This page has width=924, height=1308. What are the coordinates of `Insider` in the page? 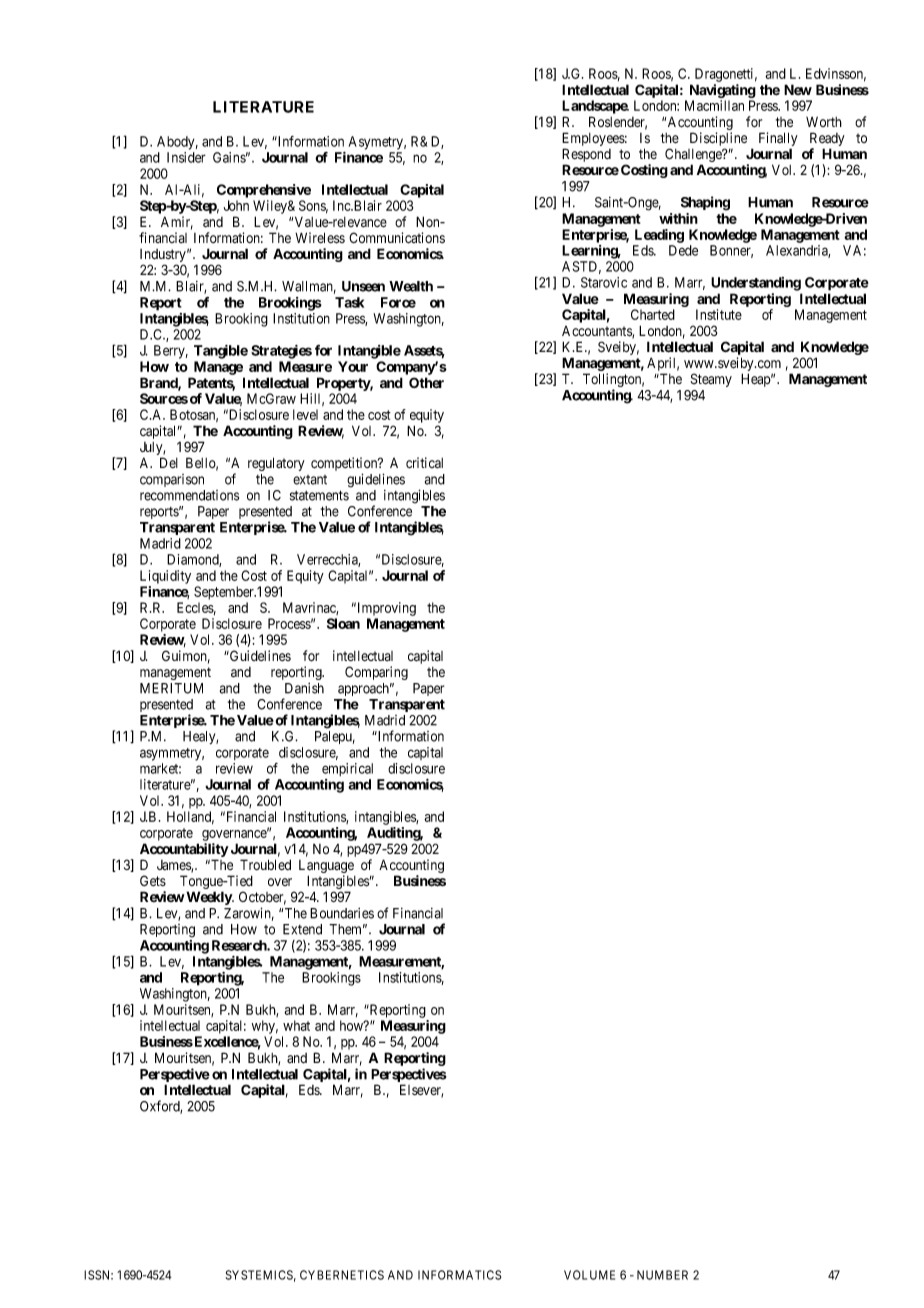 It's located at (186, 157).
